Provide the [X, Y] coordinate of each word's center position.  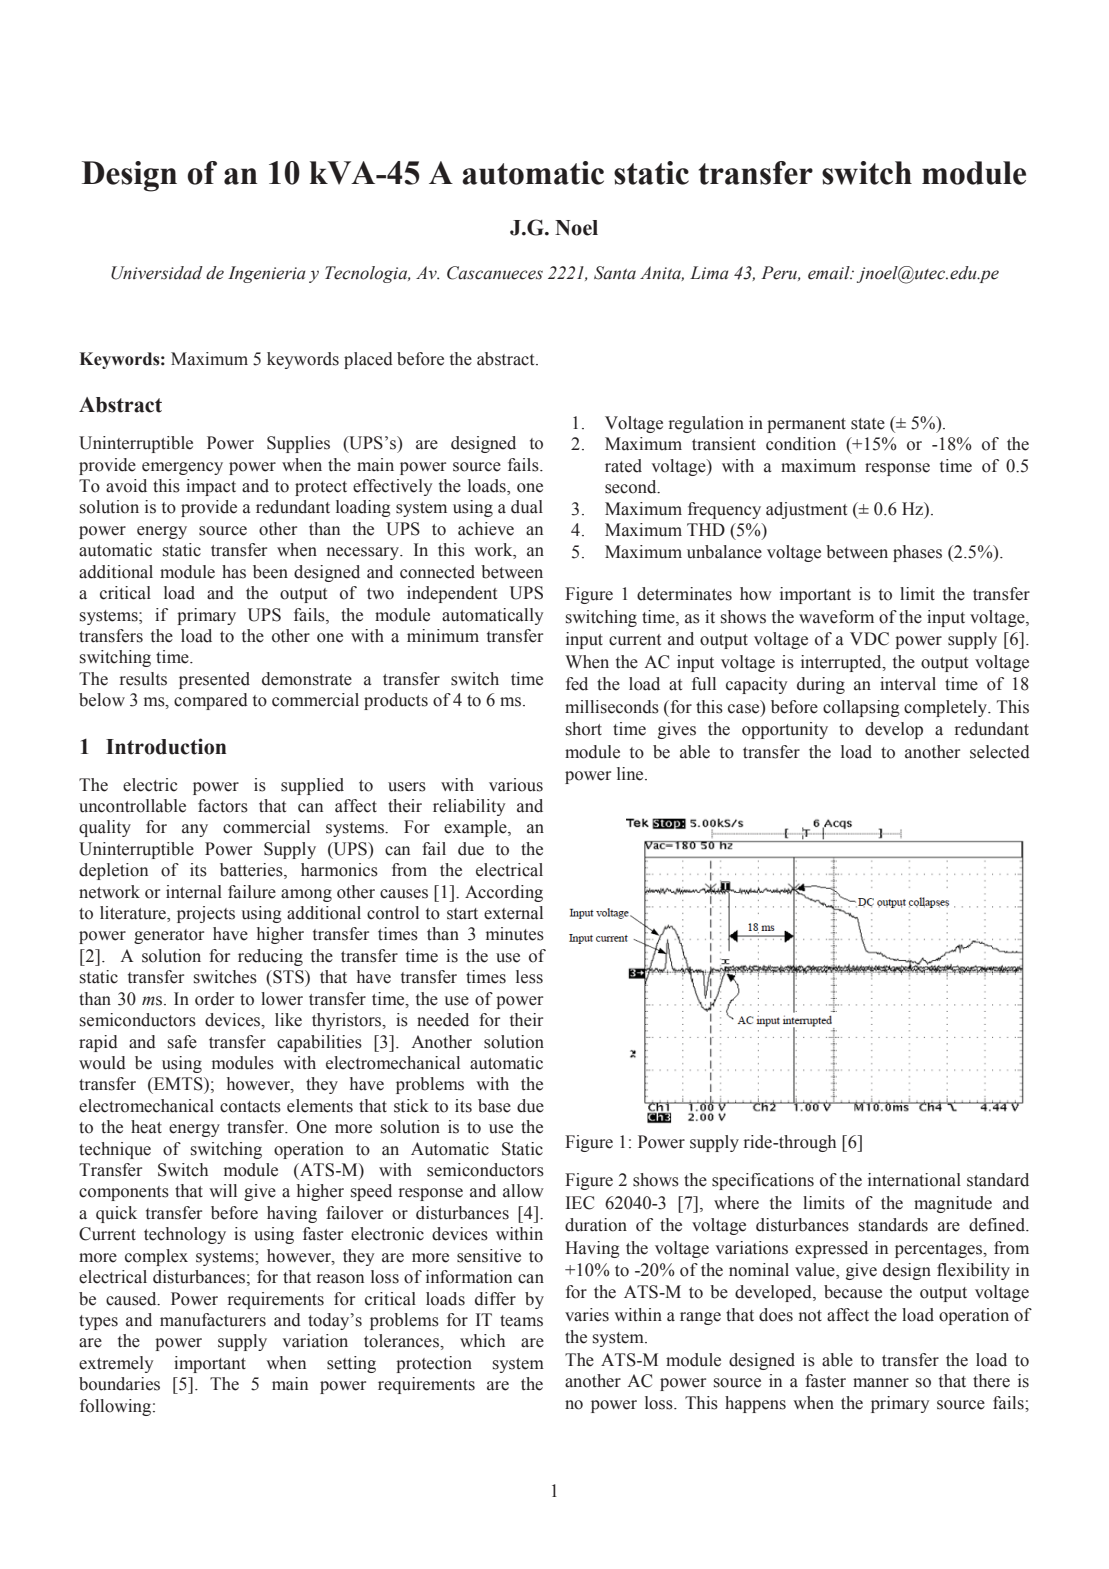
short [584, 729]
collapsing [861, 708]
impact [211, 487]
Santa [615, 273]
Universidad [157, 273]
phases [917, 553]
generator [169, 936]
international [914, 1180]
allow [523, 1191]
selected [1000, 752]
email [830, 273]
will [223, 1190]
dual [527, 507]
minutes [515, 934]
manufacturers [213, 1320]
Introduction [166, 746]
